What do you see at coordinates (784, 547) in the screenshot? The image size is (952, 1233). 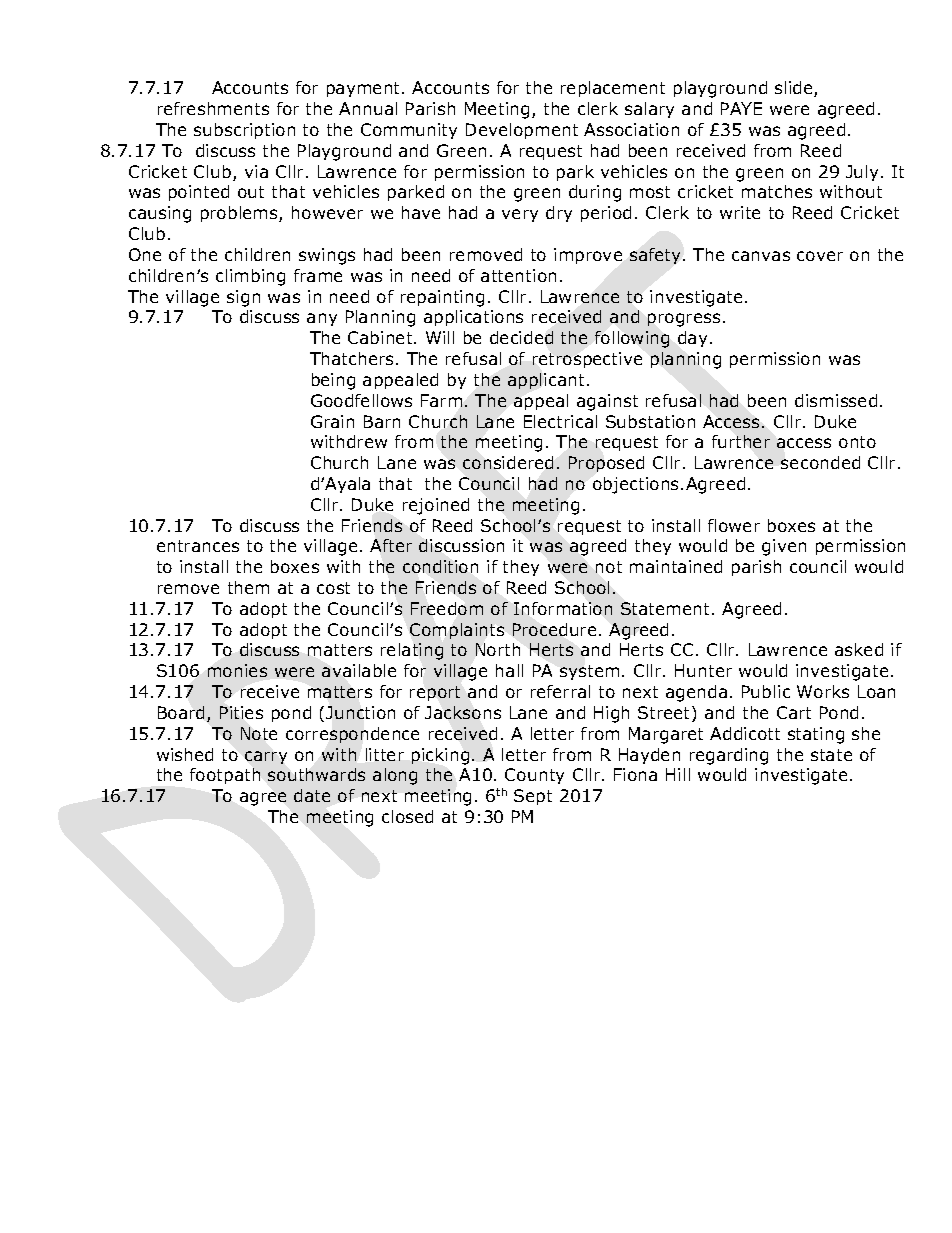 I see `given` at bounding box center [784, 547].
